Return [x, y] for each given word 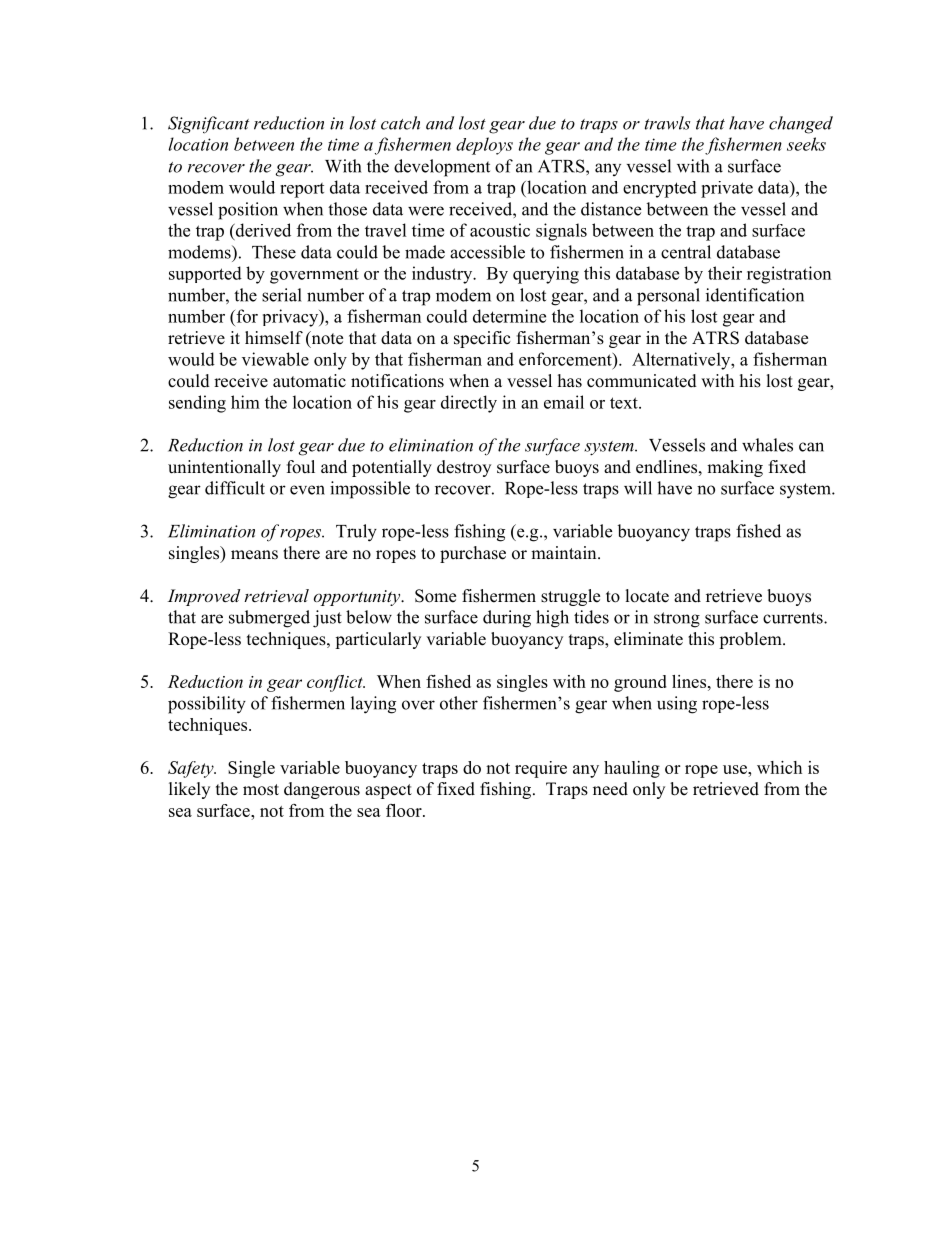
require [541, 769]
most [261, 790]
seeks [806, 144]
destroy [464, 468]
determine [509, 316]
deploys [484, 146]
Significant [208, 125]
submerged [269, 619]
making [735, 468]
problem [751, 640]
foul [301, 467]
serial [282, 295]
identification [755, 295]
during [507, 619]
